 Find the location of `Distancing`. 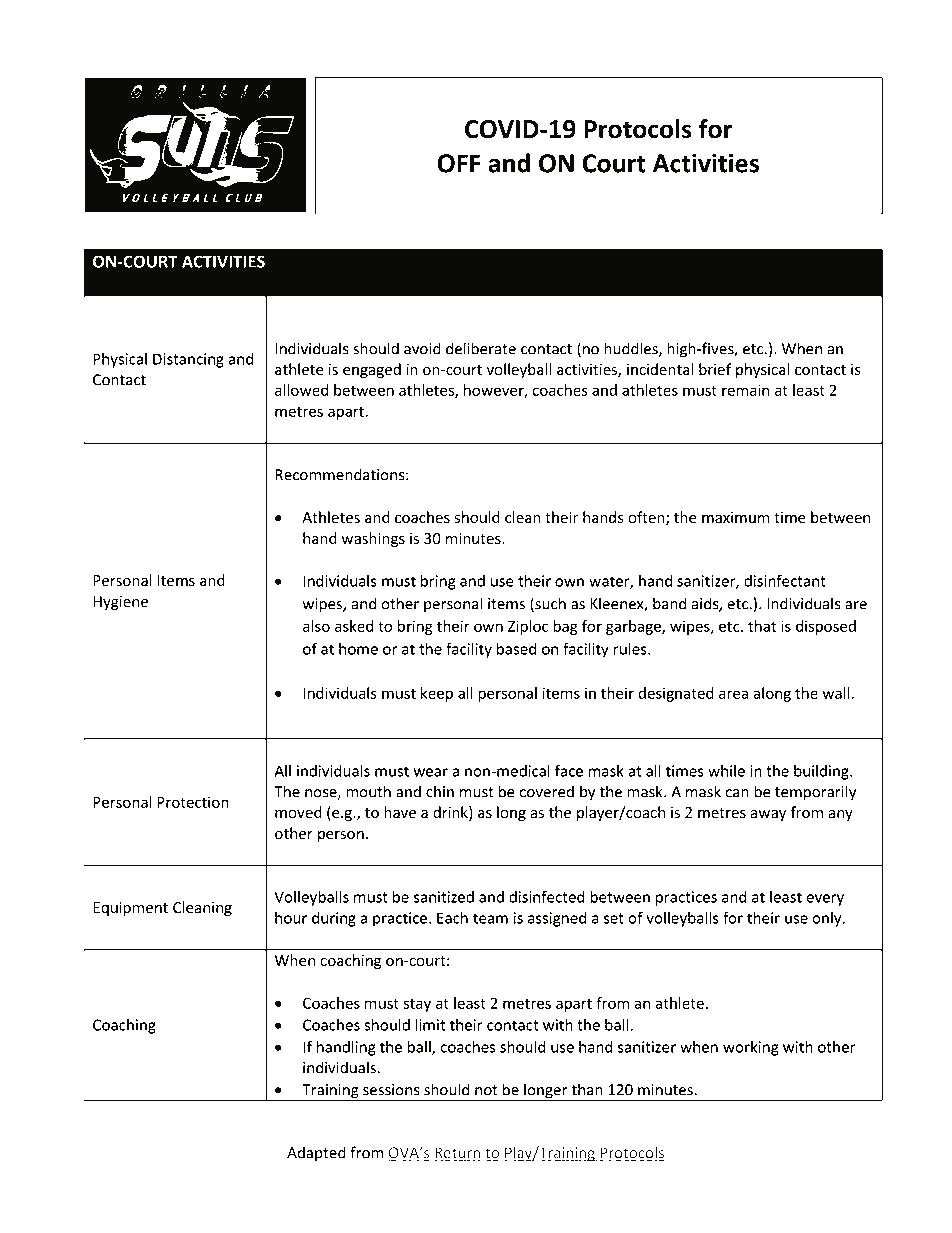

Distancing is located at coordinates (188, 360).
